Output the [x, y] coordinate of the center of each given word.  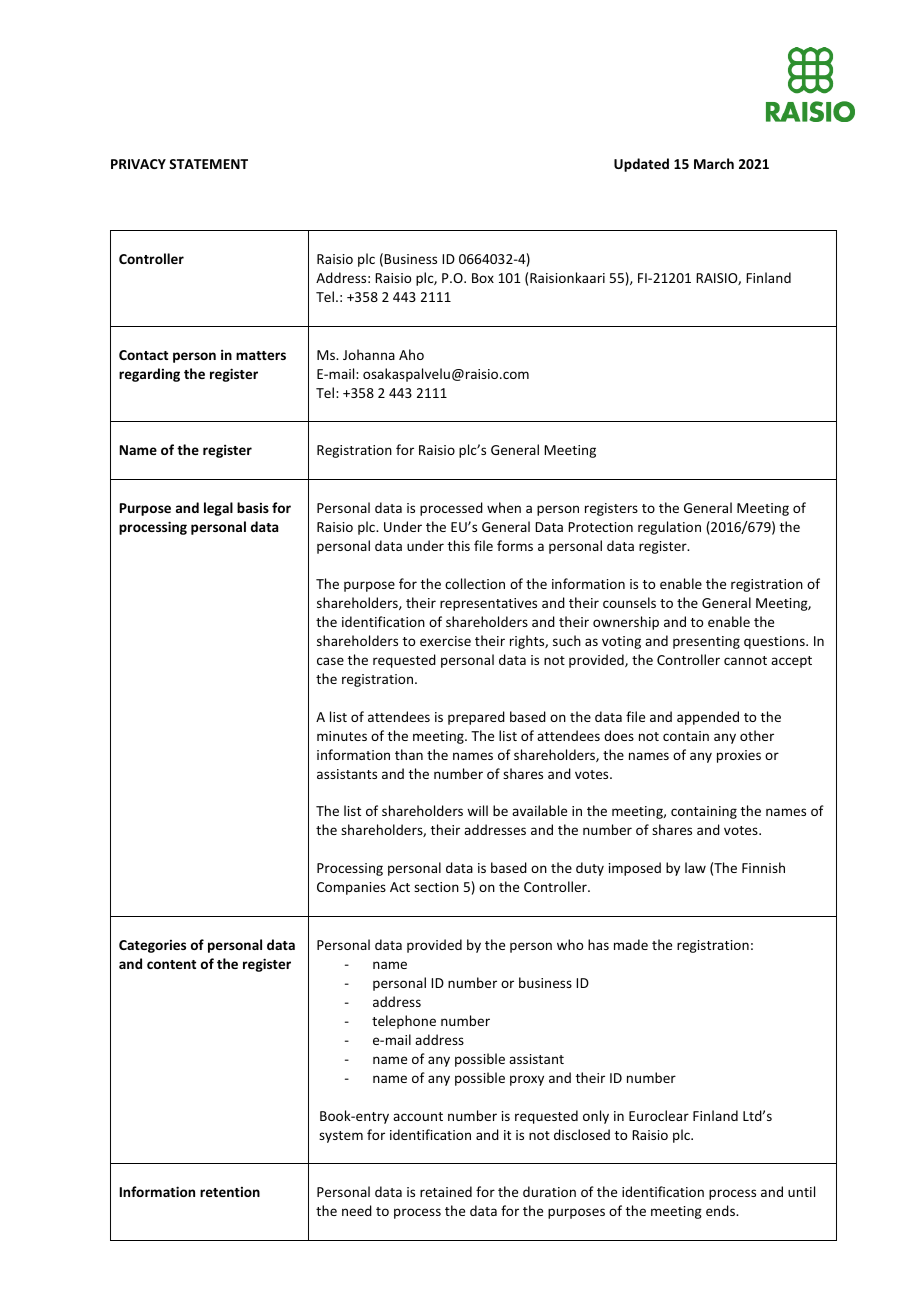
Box [483, 278]
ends [721, 1210]
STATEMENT [208, 164]
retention [230, 1192]
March [714, 163]
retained [446, 1191]
